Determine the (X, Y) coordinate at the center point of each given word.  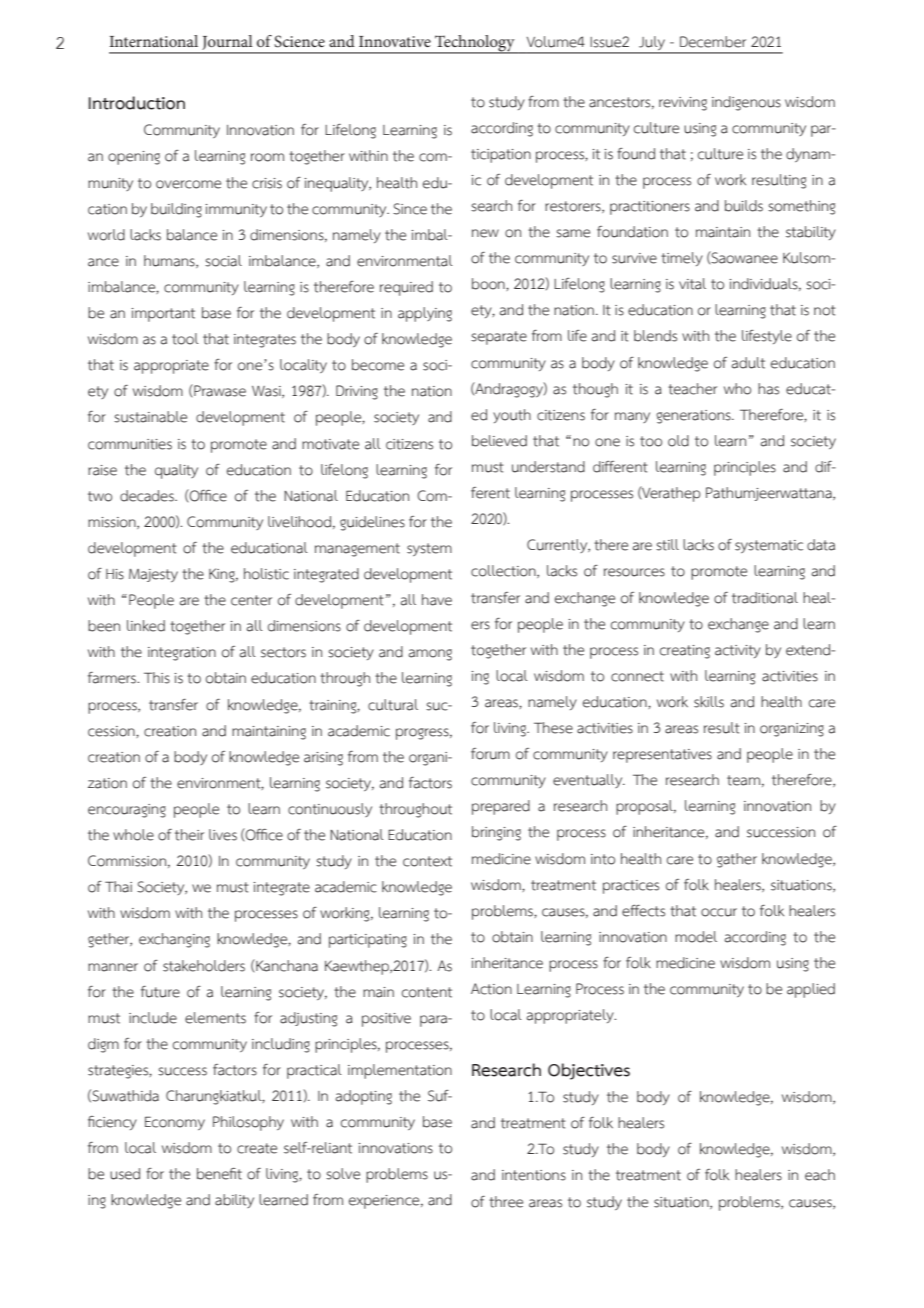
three (506, 1202)
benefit (219, 1174)
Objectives (589, 1071)
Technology (475, 44)
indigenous (746, 103)
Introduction (137, 103)
